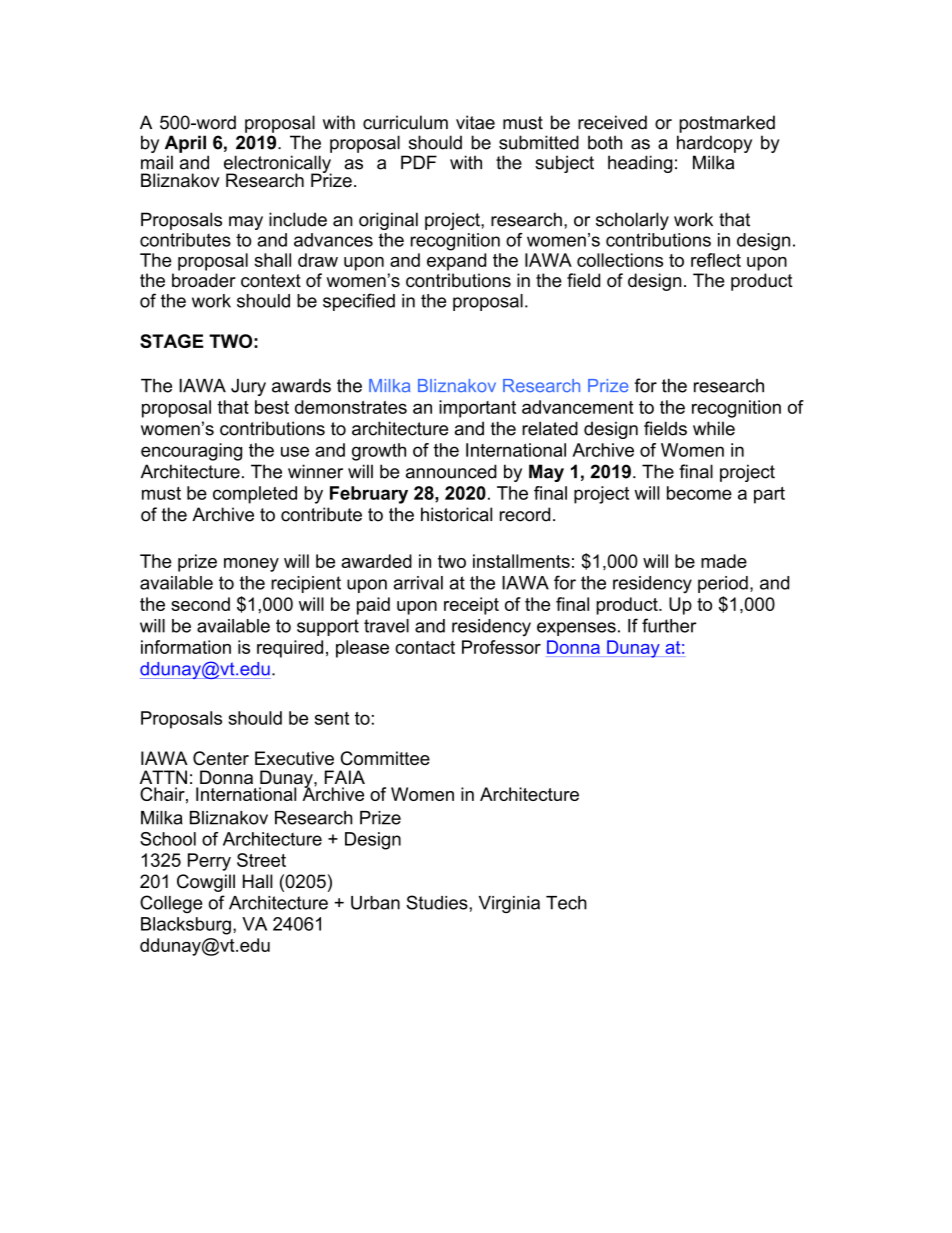 The image size is (952, 1233). Describe the element at coordinates (477, 409) in the image. I see `important` at that location.
